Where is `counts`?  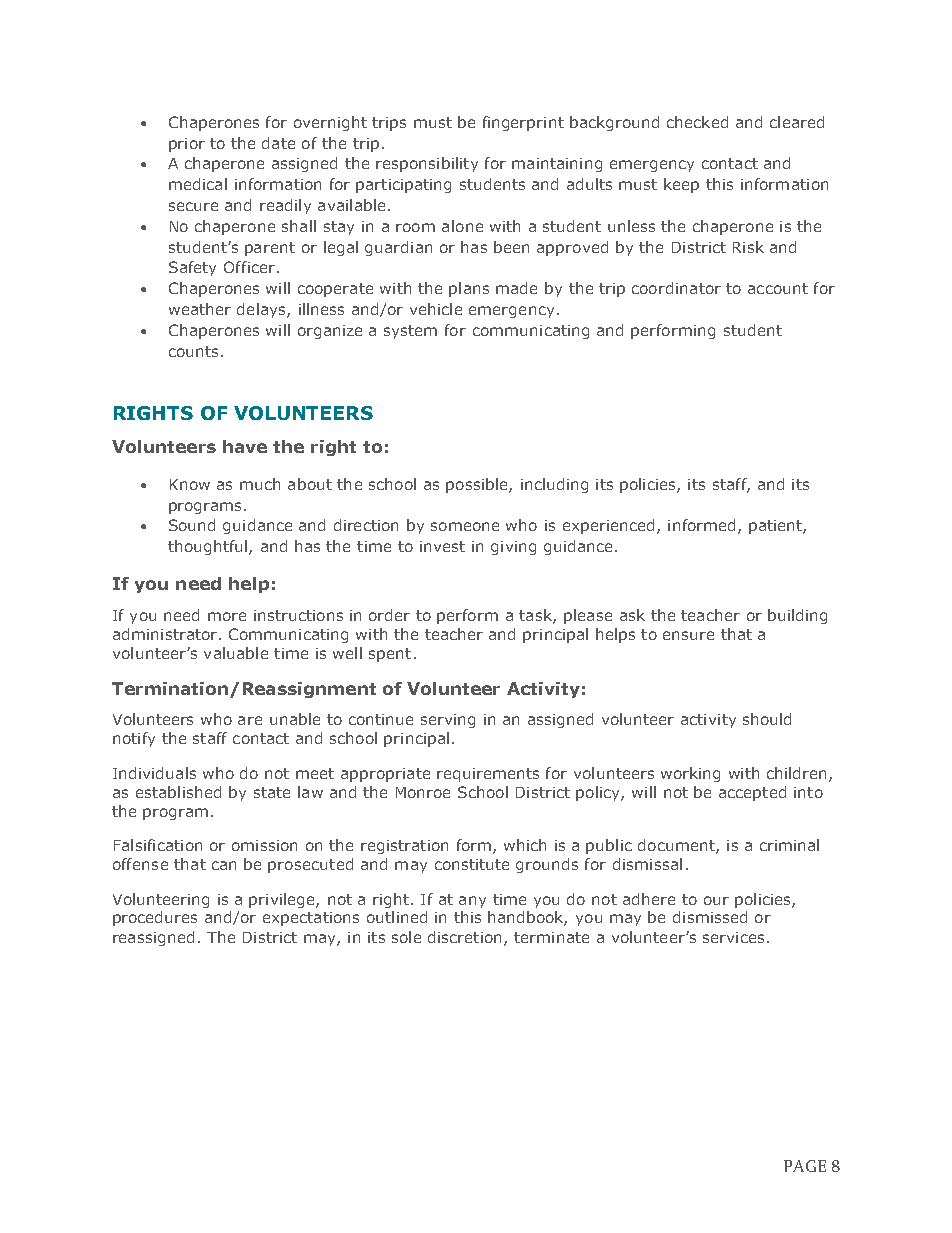
counts is located at coordinates (193, 351).
